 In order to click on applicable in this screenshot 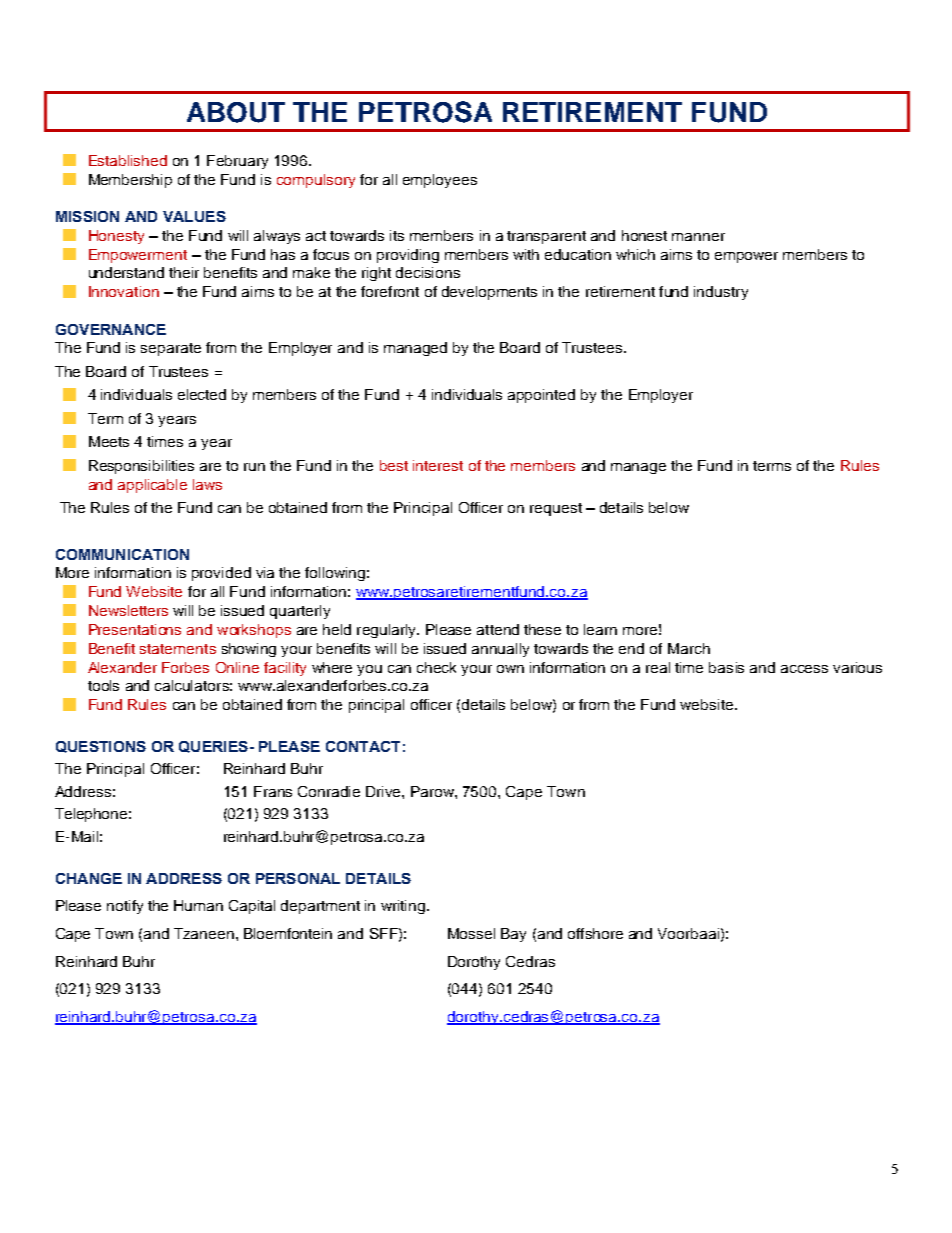, I will do `click(152, 486)`.
